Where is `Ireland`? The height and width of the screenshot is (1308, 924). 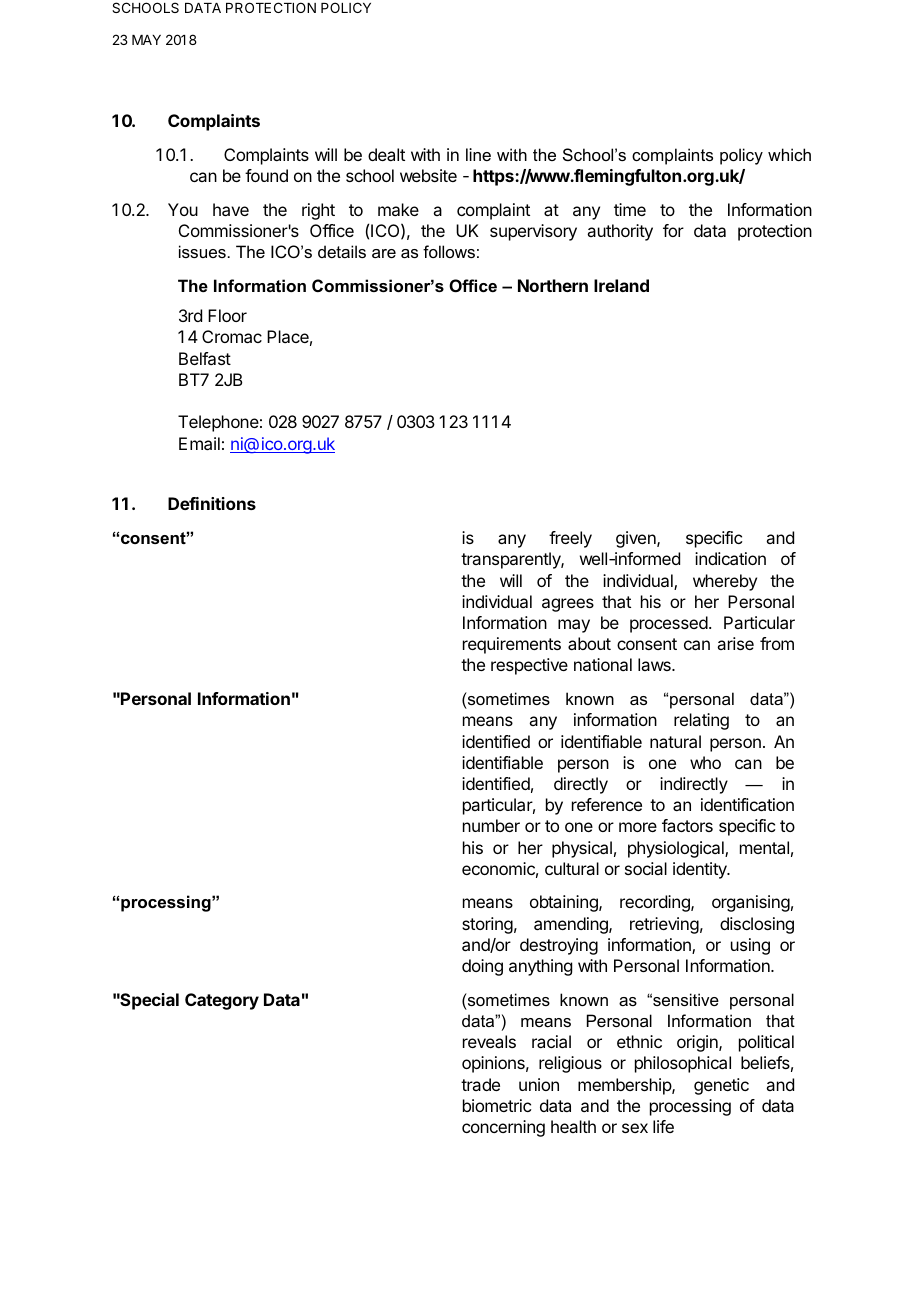
Ireland is located at coordinates (621, 285).
